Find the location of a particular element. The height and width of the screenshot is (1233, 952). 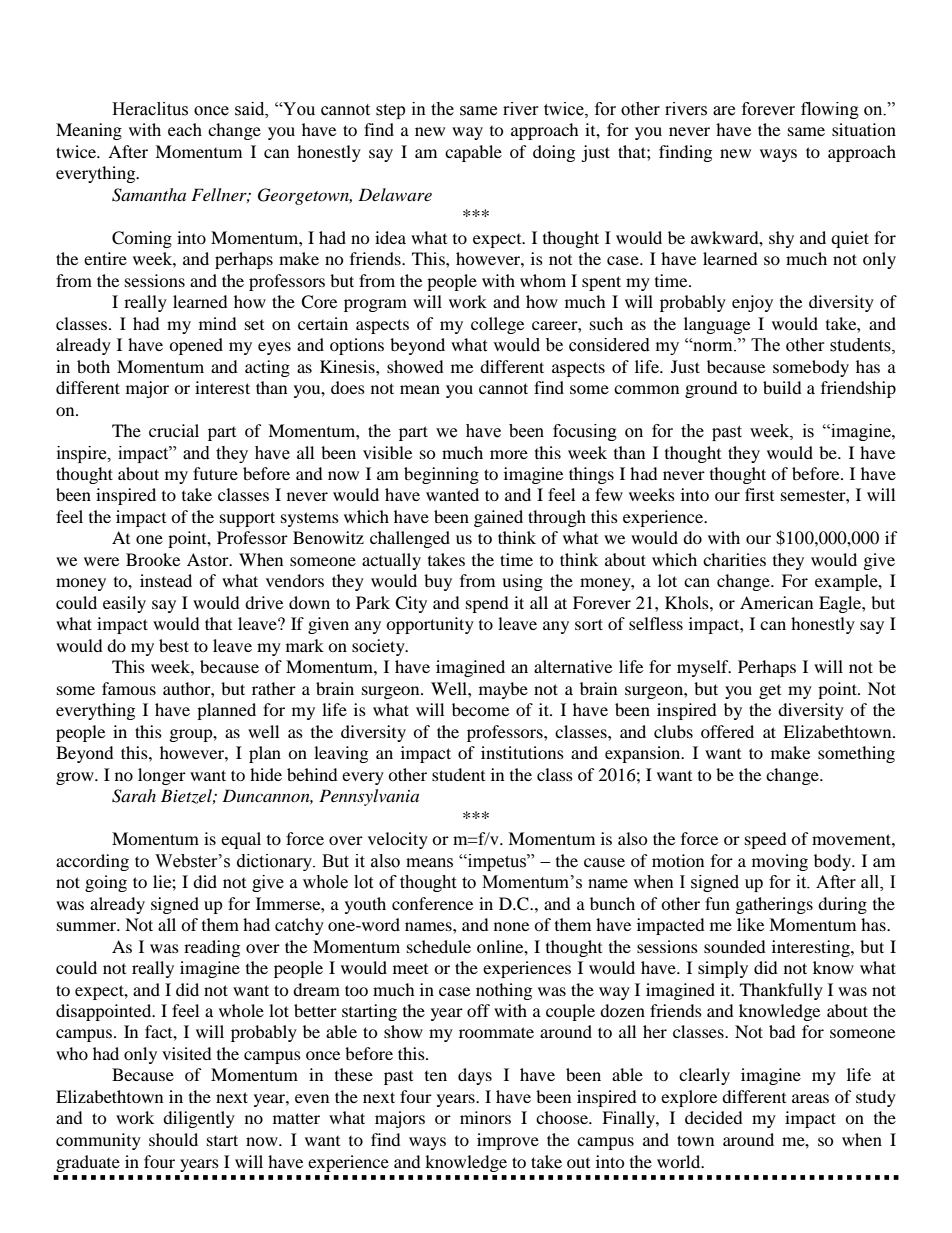

flowing is located at coordinates (830, 110).
